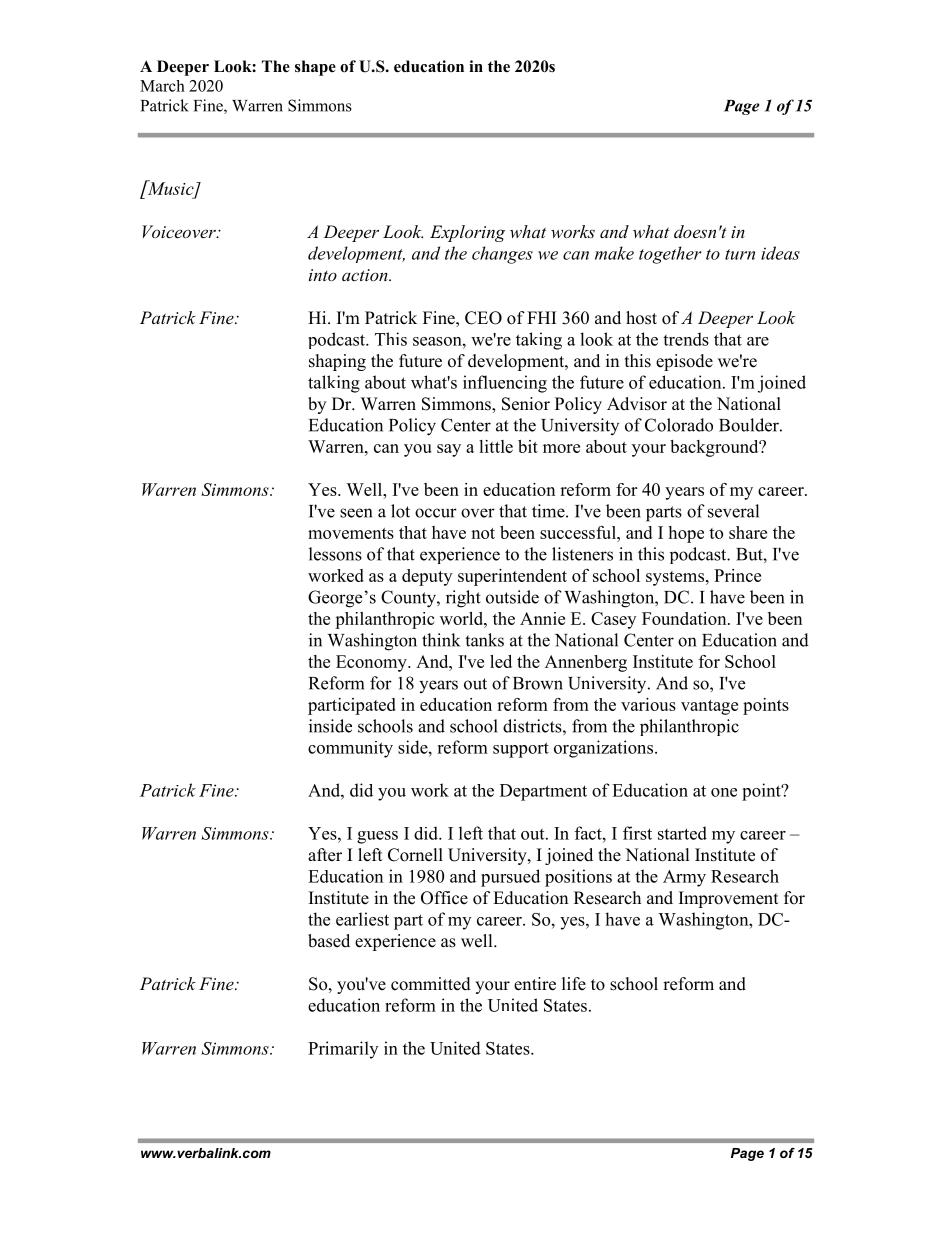  Describe the element at coordinates (343, 1050) in the document. I see `Primarily` at that location.
